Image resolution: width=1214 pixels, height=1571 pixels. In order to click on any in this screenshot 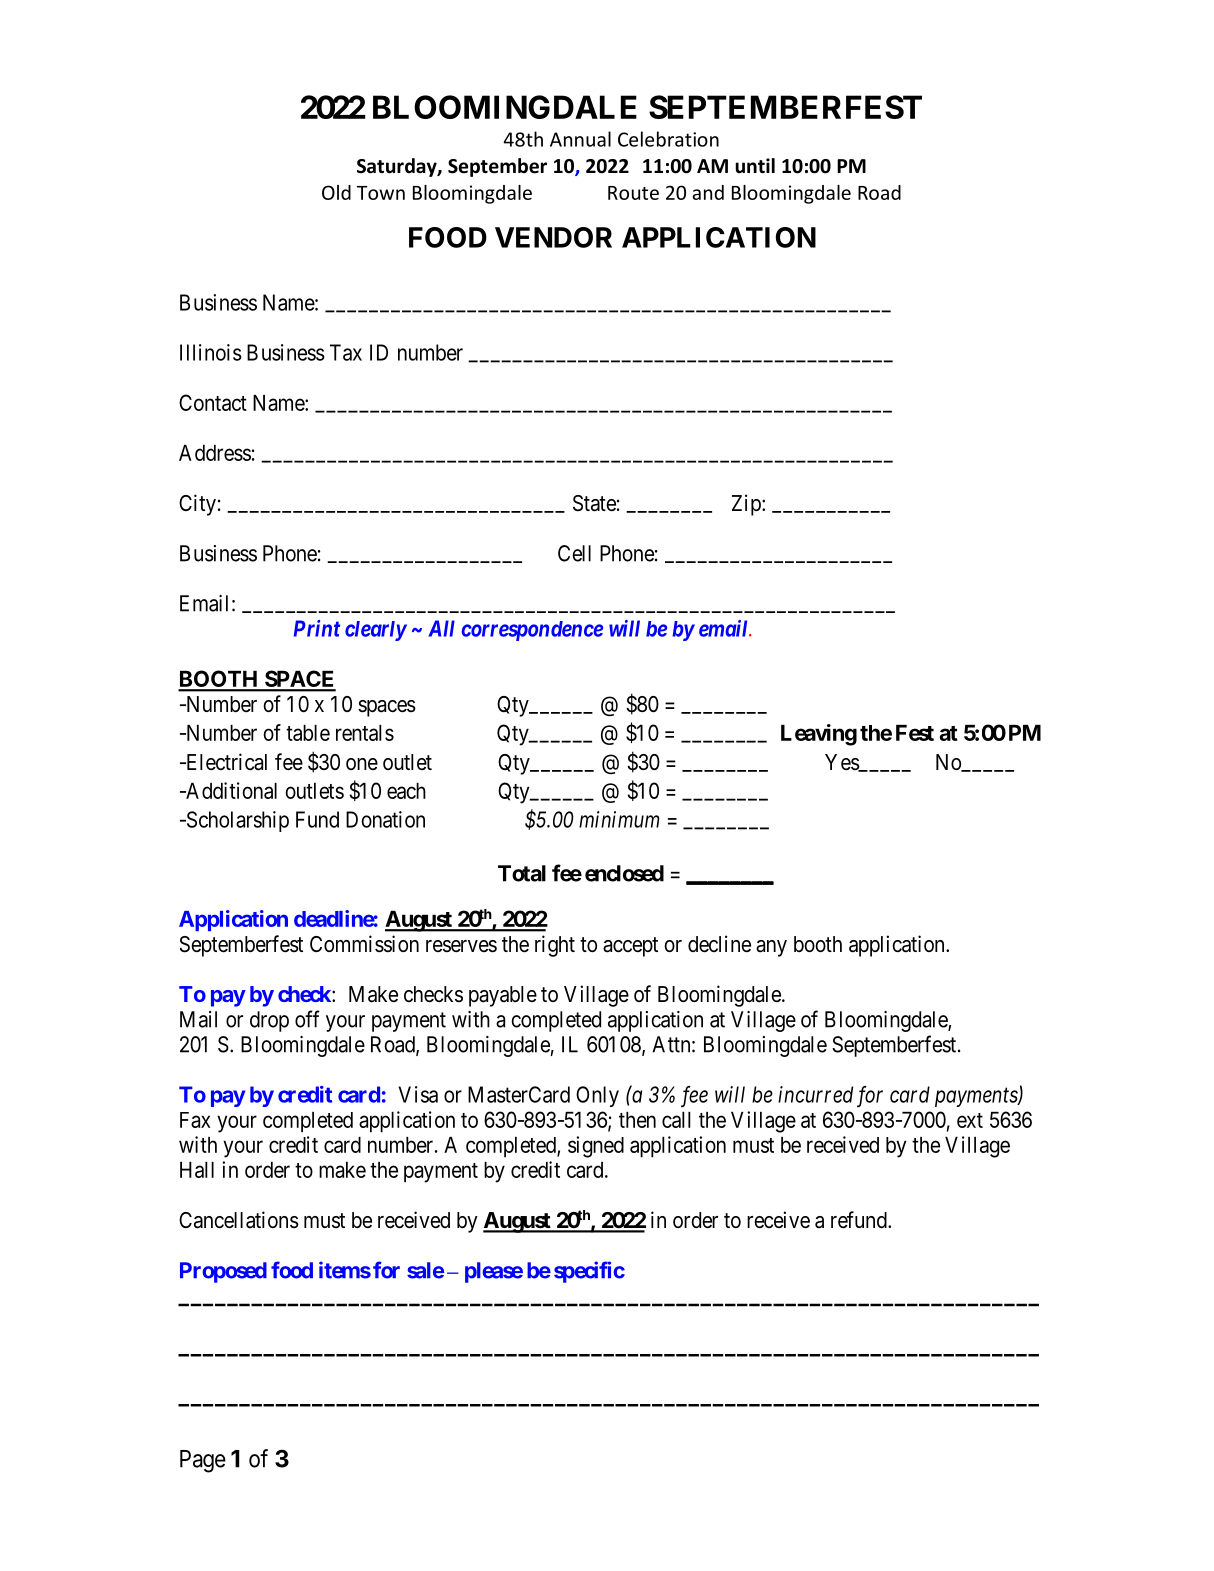, I will do `click(771, 948)`.
